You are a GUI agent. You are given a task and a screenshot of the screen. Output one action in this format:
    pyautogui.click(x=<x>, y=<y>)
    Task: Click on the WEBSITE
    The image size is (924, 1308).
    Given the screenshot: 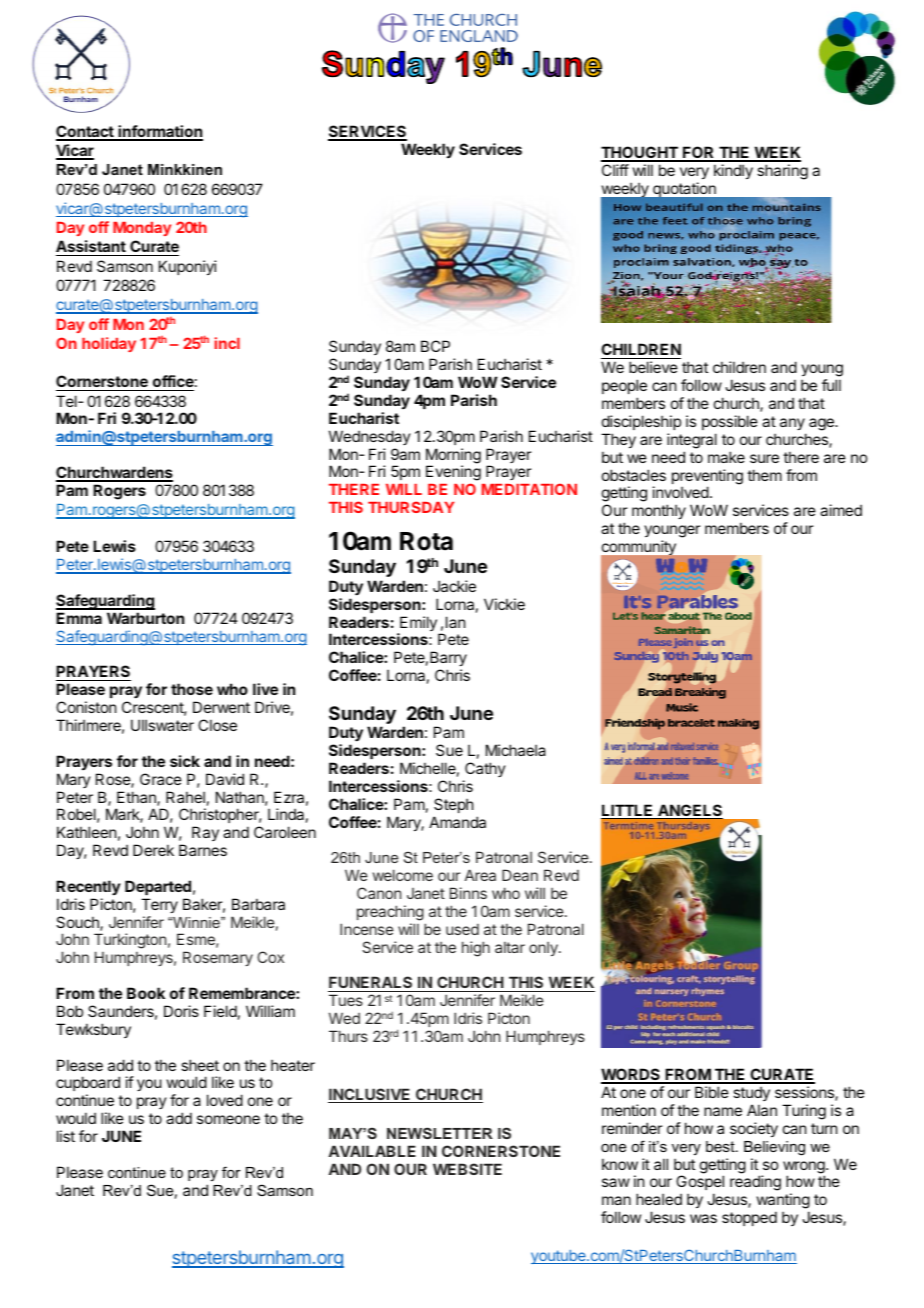 What is the action you would take?
    pyautogui.click(x=467, y=1169)
